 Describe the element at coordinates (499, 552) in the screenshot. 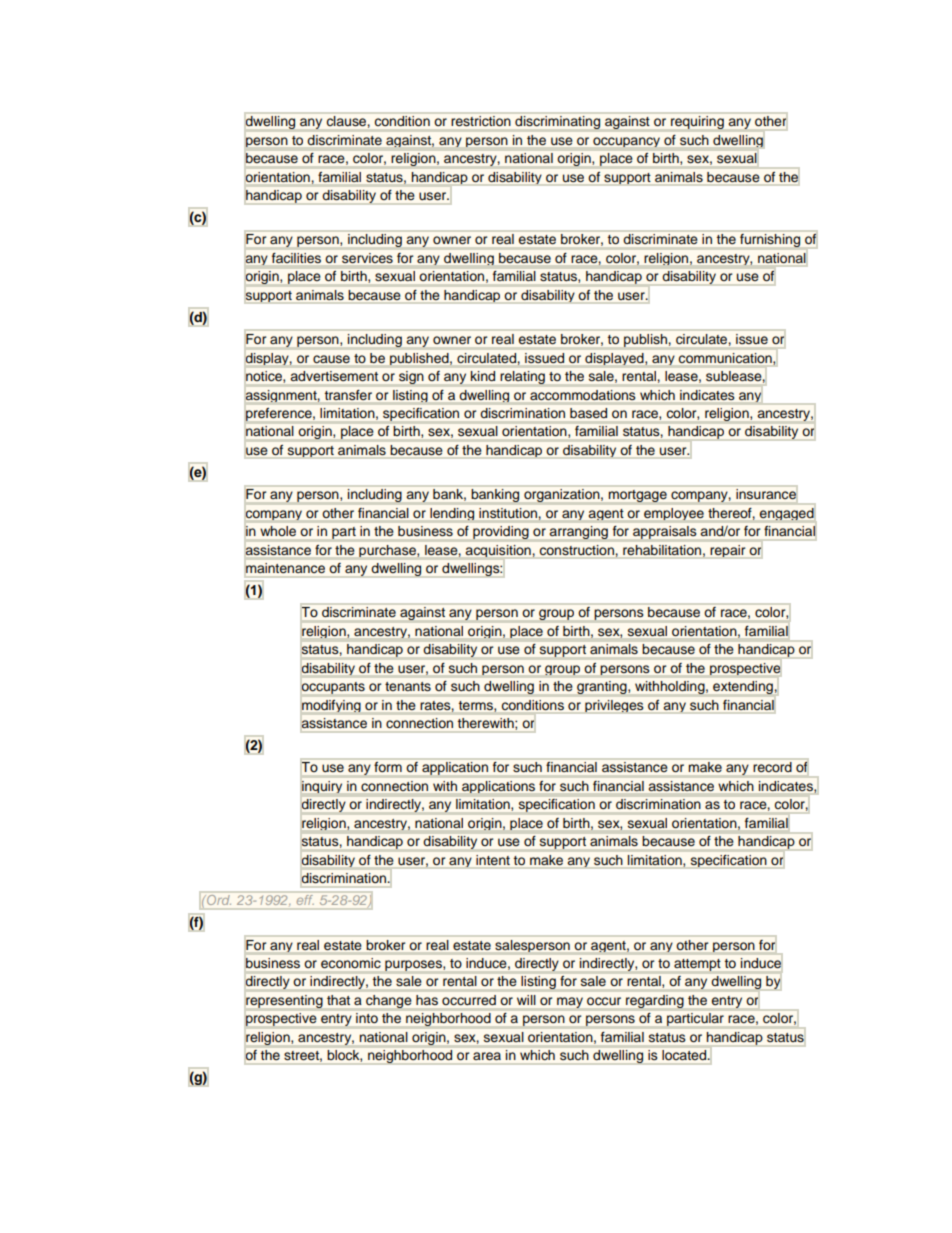

I see `acquisition` at that location.
